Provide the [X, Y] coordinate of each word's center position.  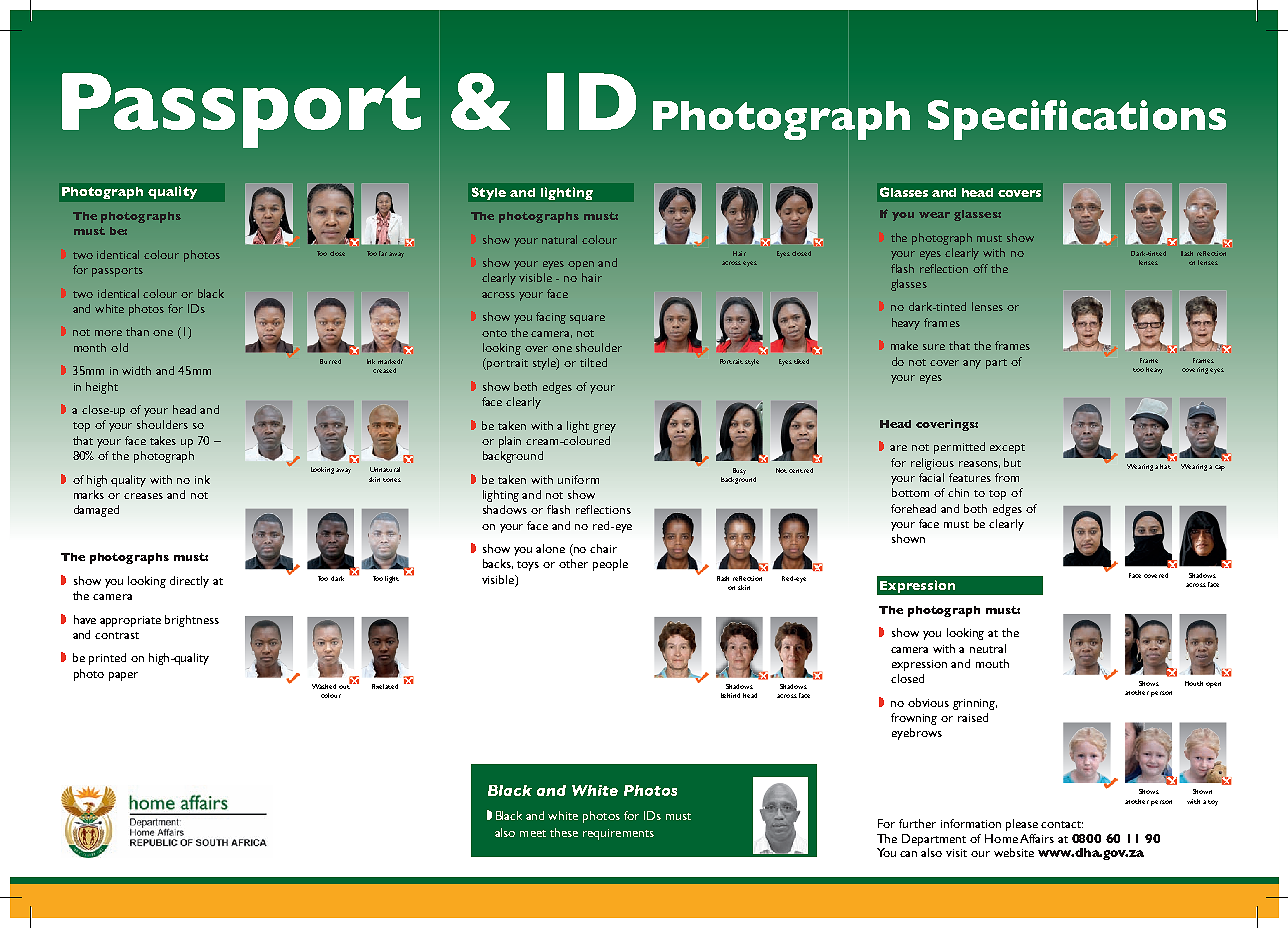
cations [1149, 115]
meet [533, 833]
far [384, 253]
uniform [578, 479]
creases [143, 496]
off [980, 268]
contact [1062, 824]
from [1007, 477]
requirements [618, 834]
